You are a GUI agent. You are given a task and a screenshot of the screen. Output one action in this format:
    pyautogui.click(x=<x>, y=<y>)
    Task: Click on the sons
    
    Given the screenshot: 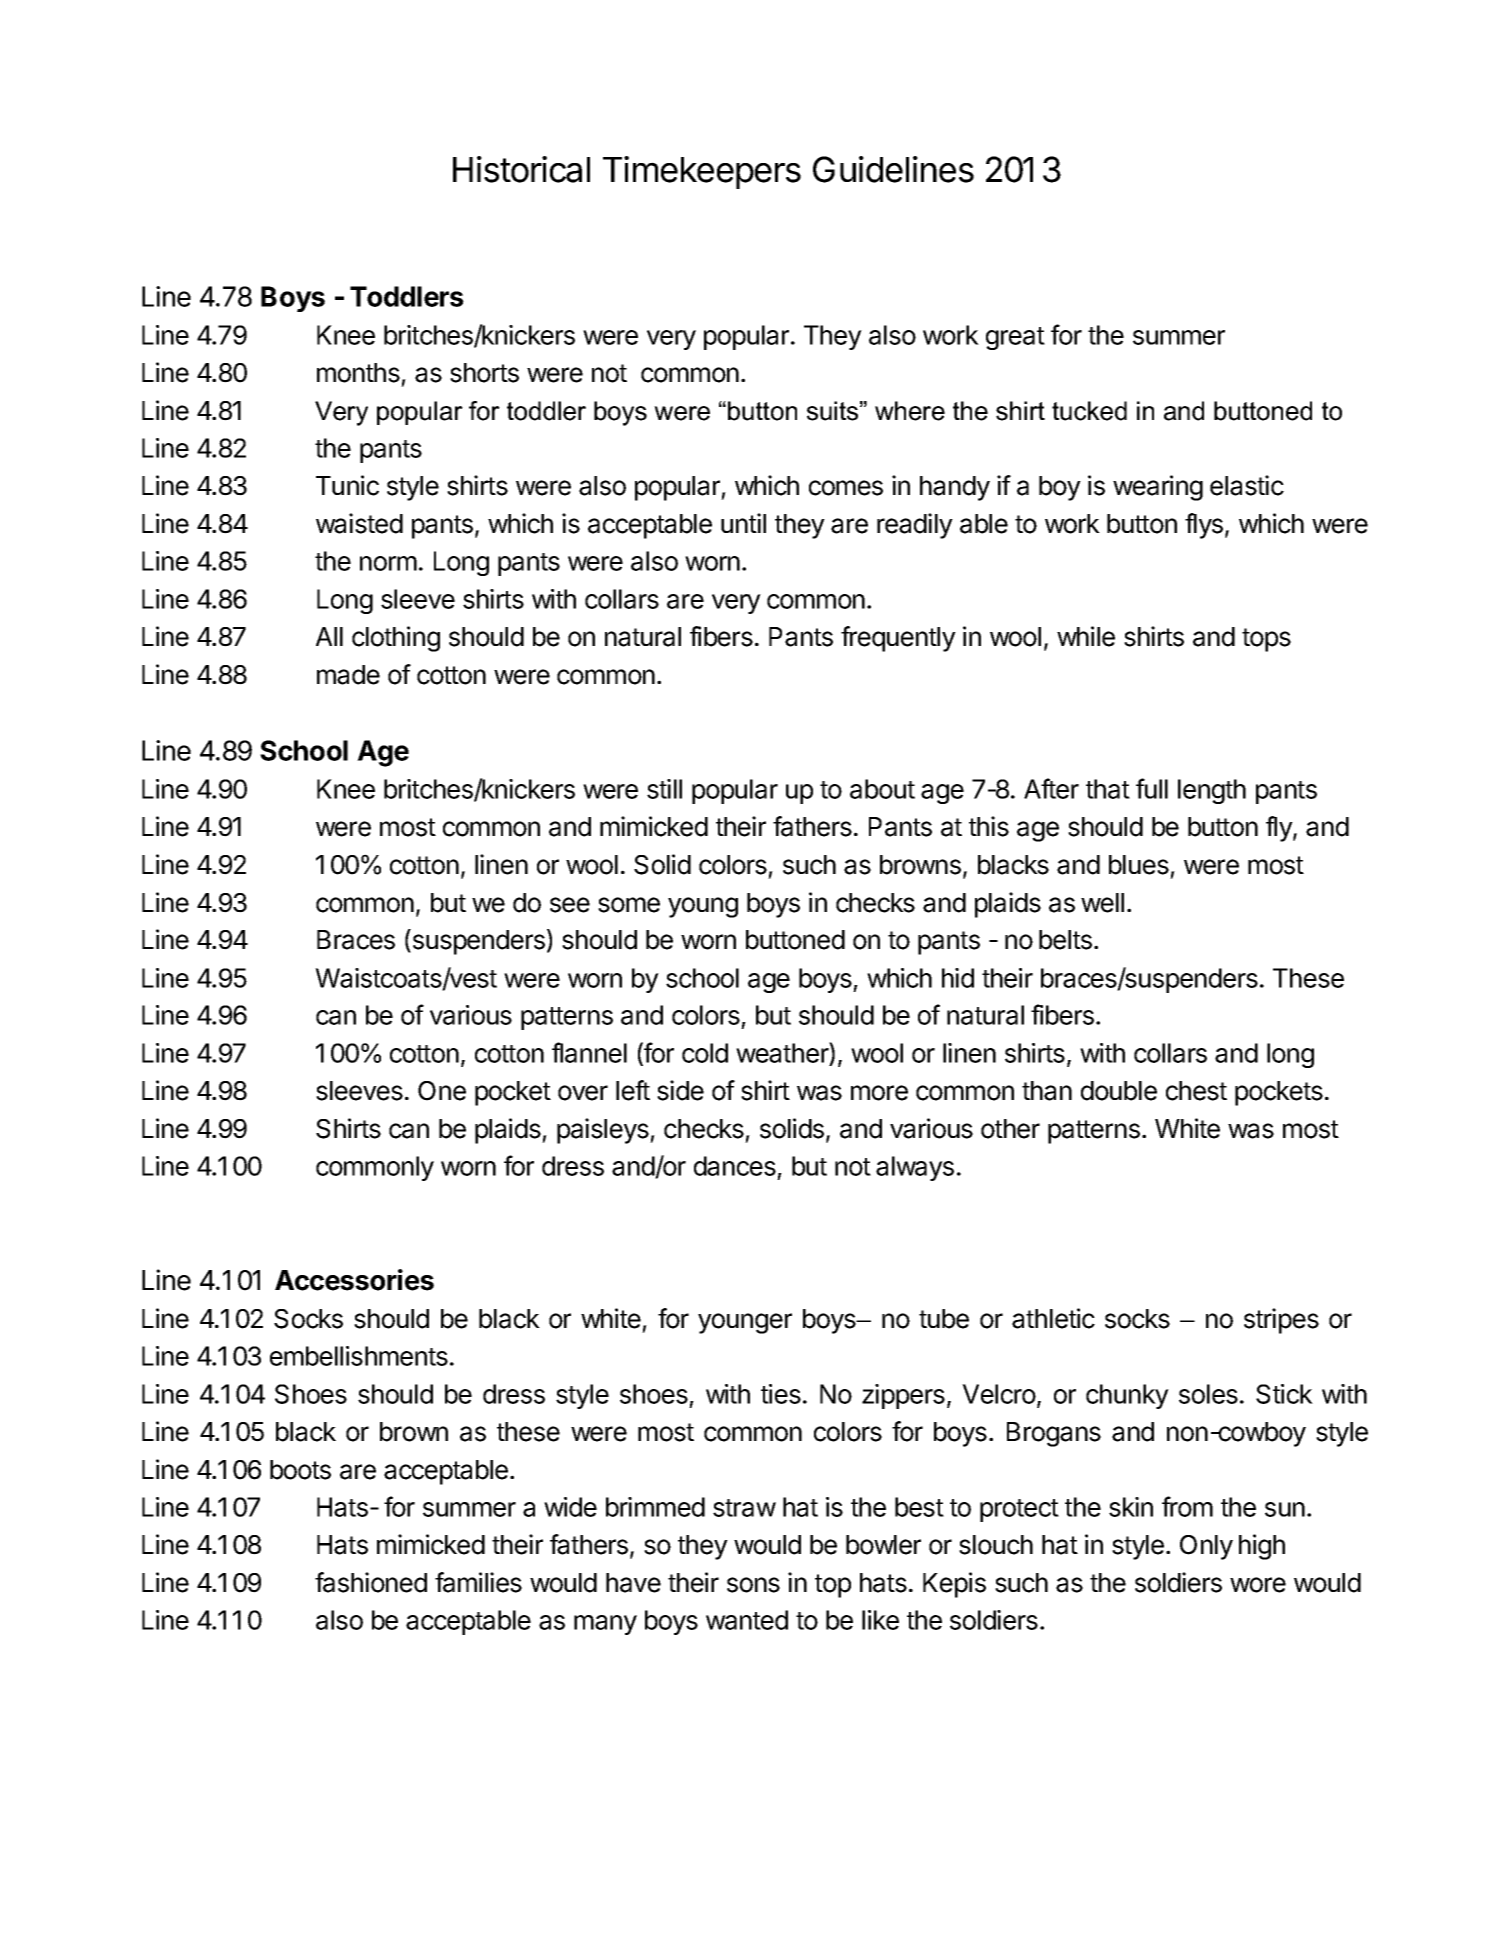 What is the action you would take?
    pyautogui.click(x=753, y=1585)
